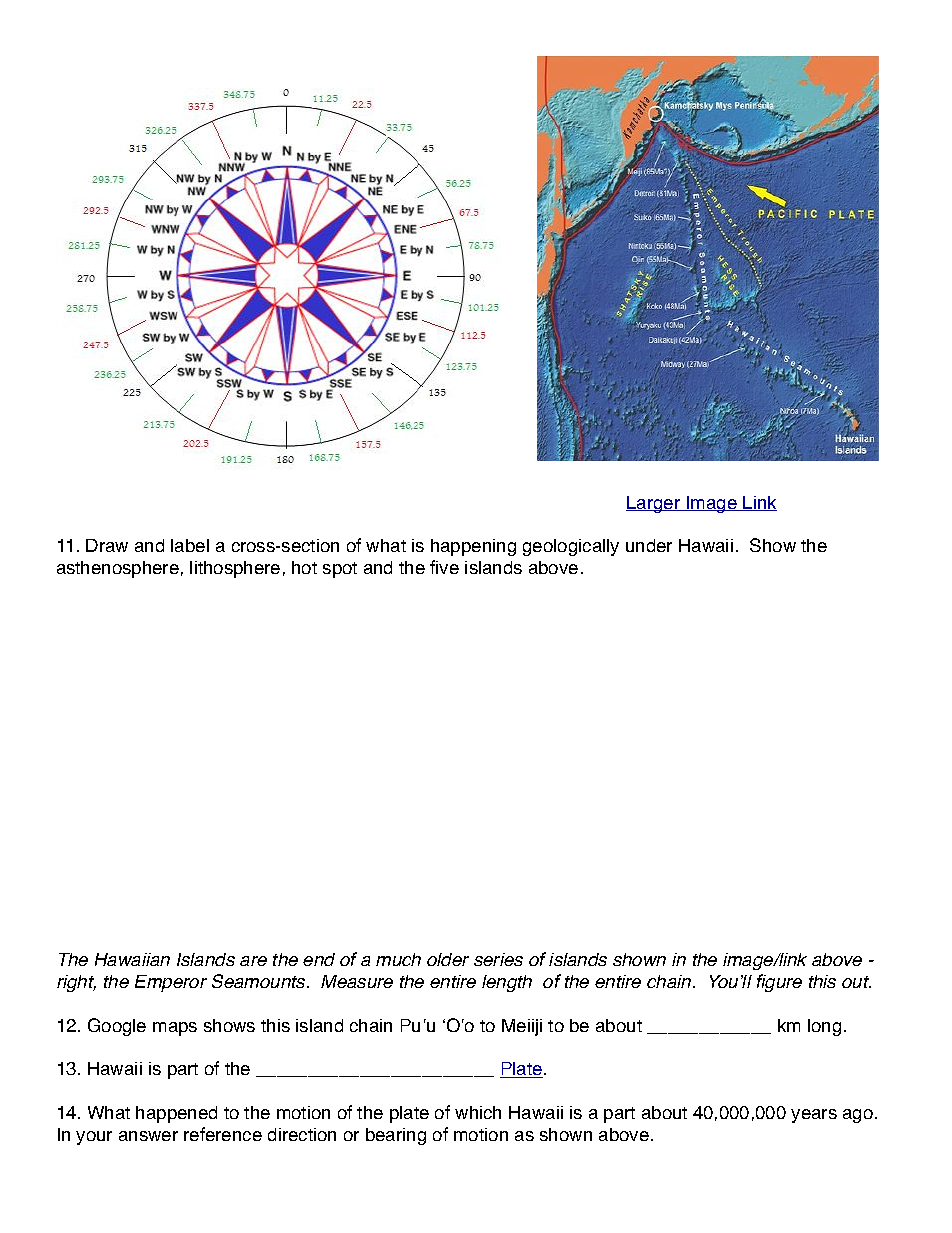 The width and height of the page is (952, 1233). Describe the element at coordinates (448, 959) in the page. I see `older` at that location.
